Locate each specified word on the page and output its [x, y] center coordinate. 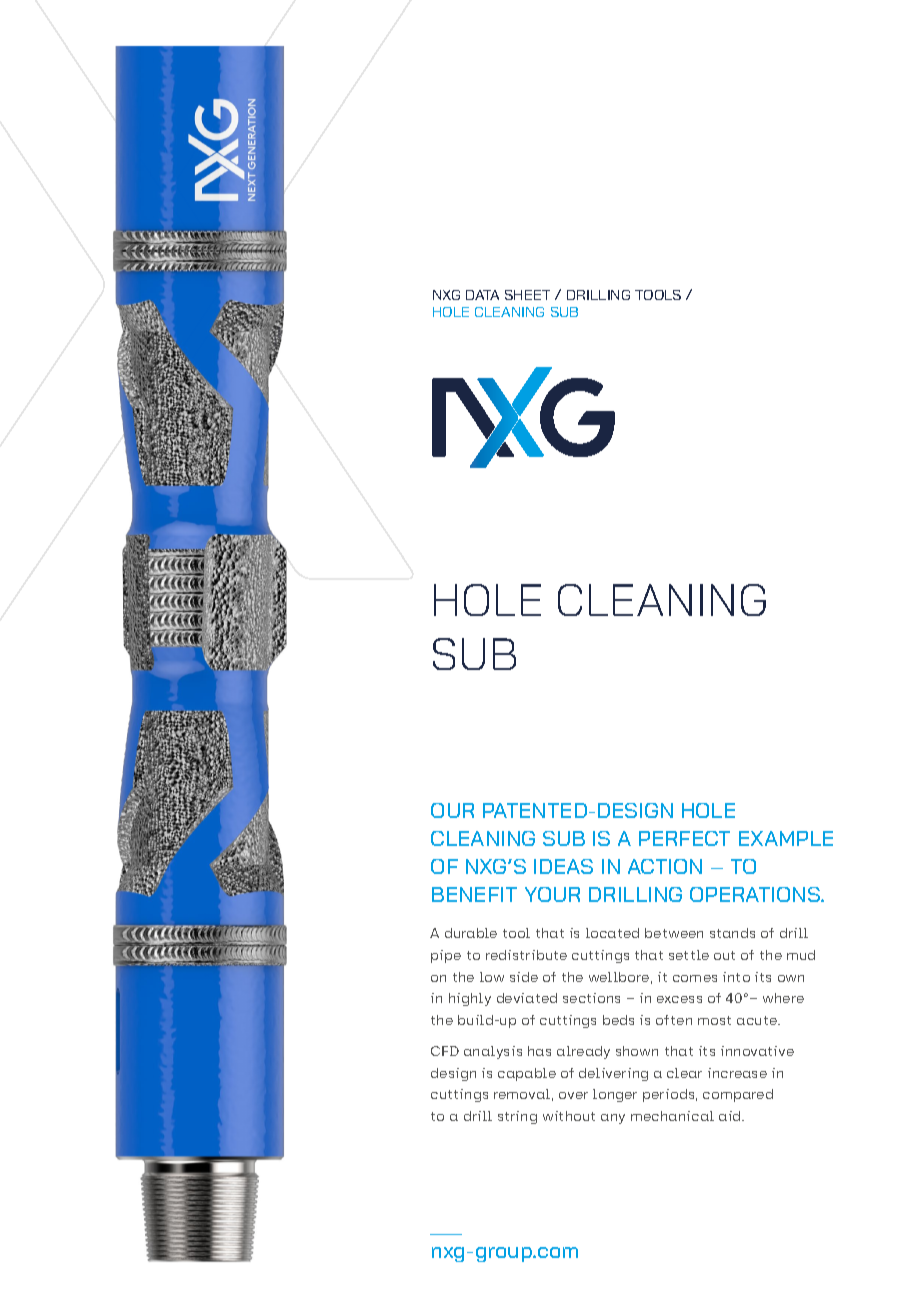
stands [732, 933]
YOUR [552, 894]
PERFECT [684, 838]
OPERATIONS [756, 894]
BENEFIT [474, 894]
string [517, 1117]
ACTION [665, 866]
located [612, 933]
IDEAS [563, 866]
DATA [482, 295]
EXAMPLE [786, 838]
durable [471, 933]
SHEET [527, 295]
